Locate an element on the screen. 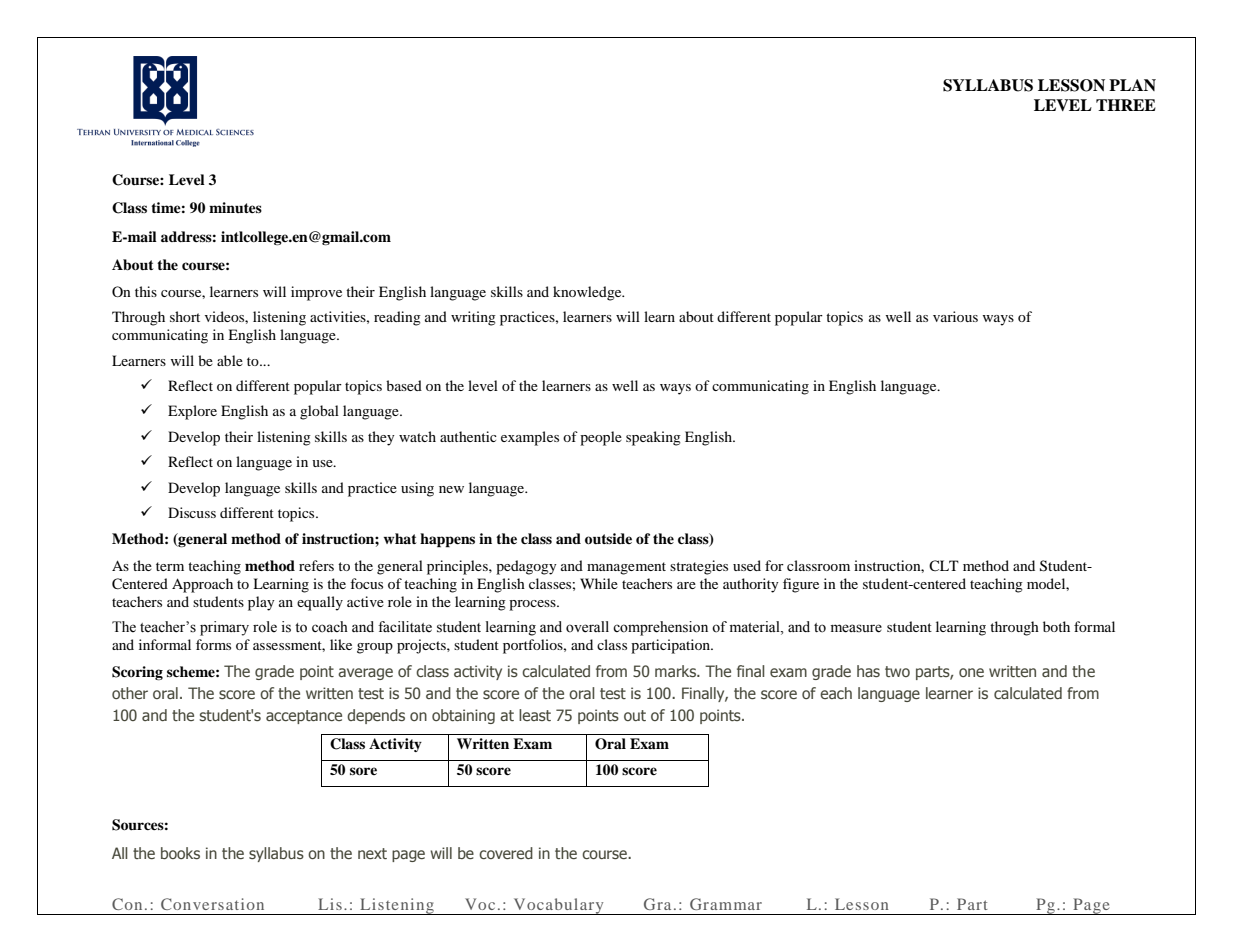  various is located at coordinates (955, 316).
